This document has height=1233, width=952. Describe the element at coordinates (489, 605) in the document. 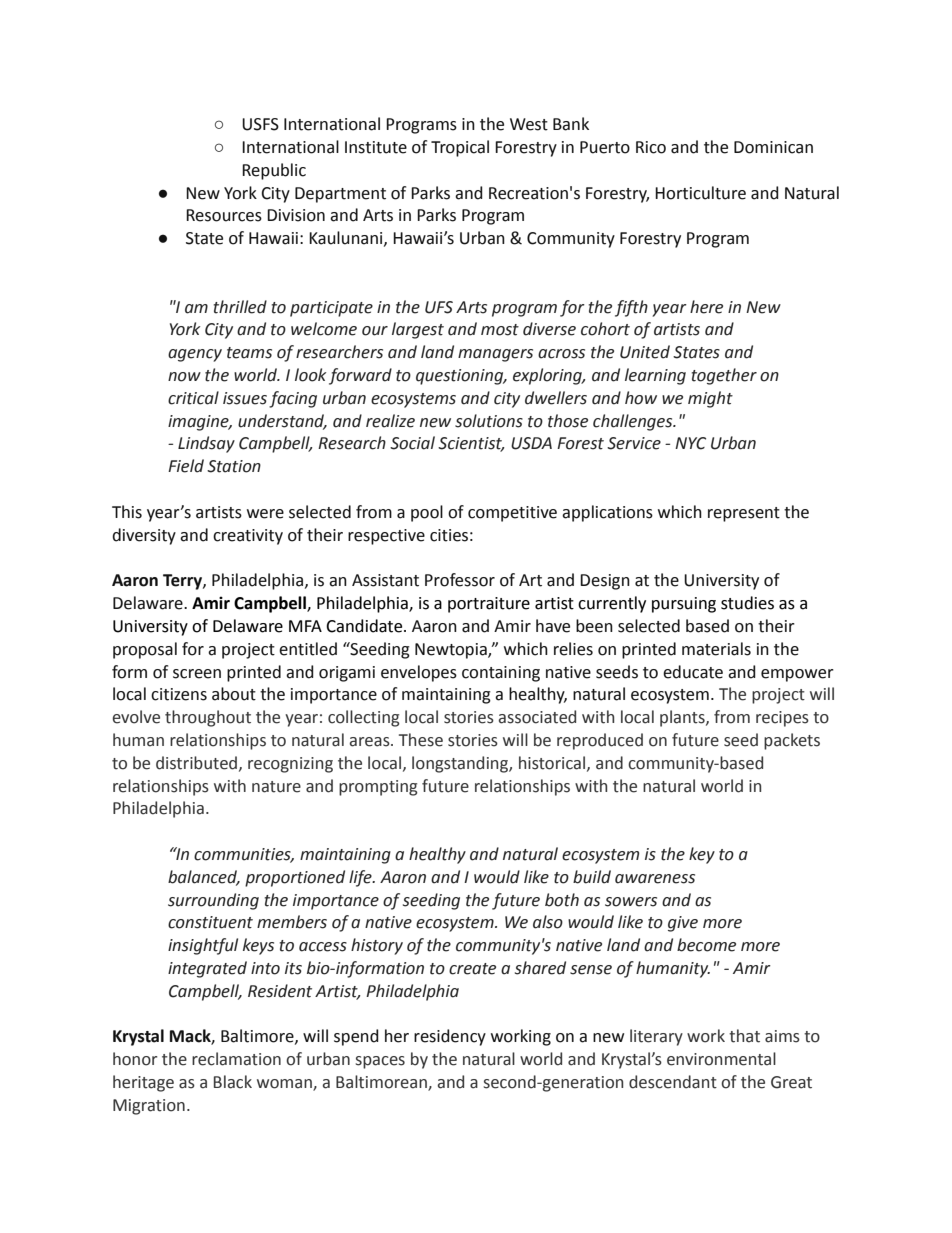

I see `portraiture` at that location.
